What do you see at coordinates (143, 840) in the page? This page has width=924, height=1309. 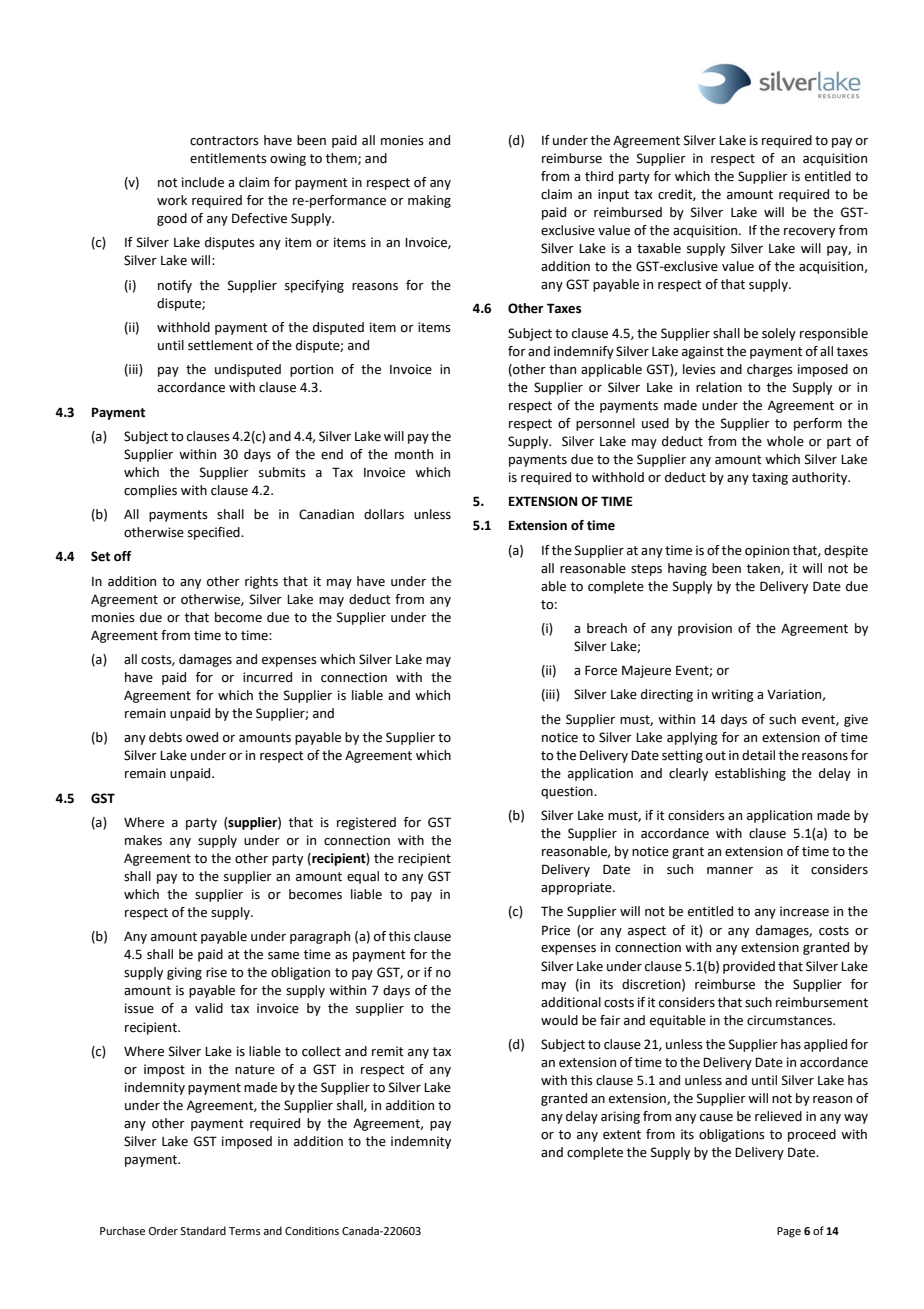 I see `makes` at bounding box center [143, 840].
